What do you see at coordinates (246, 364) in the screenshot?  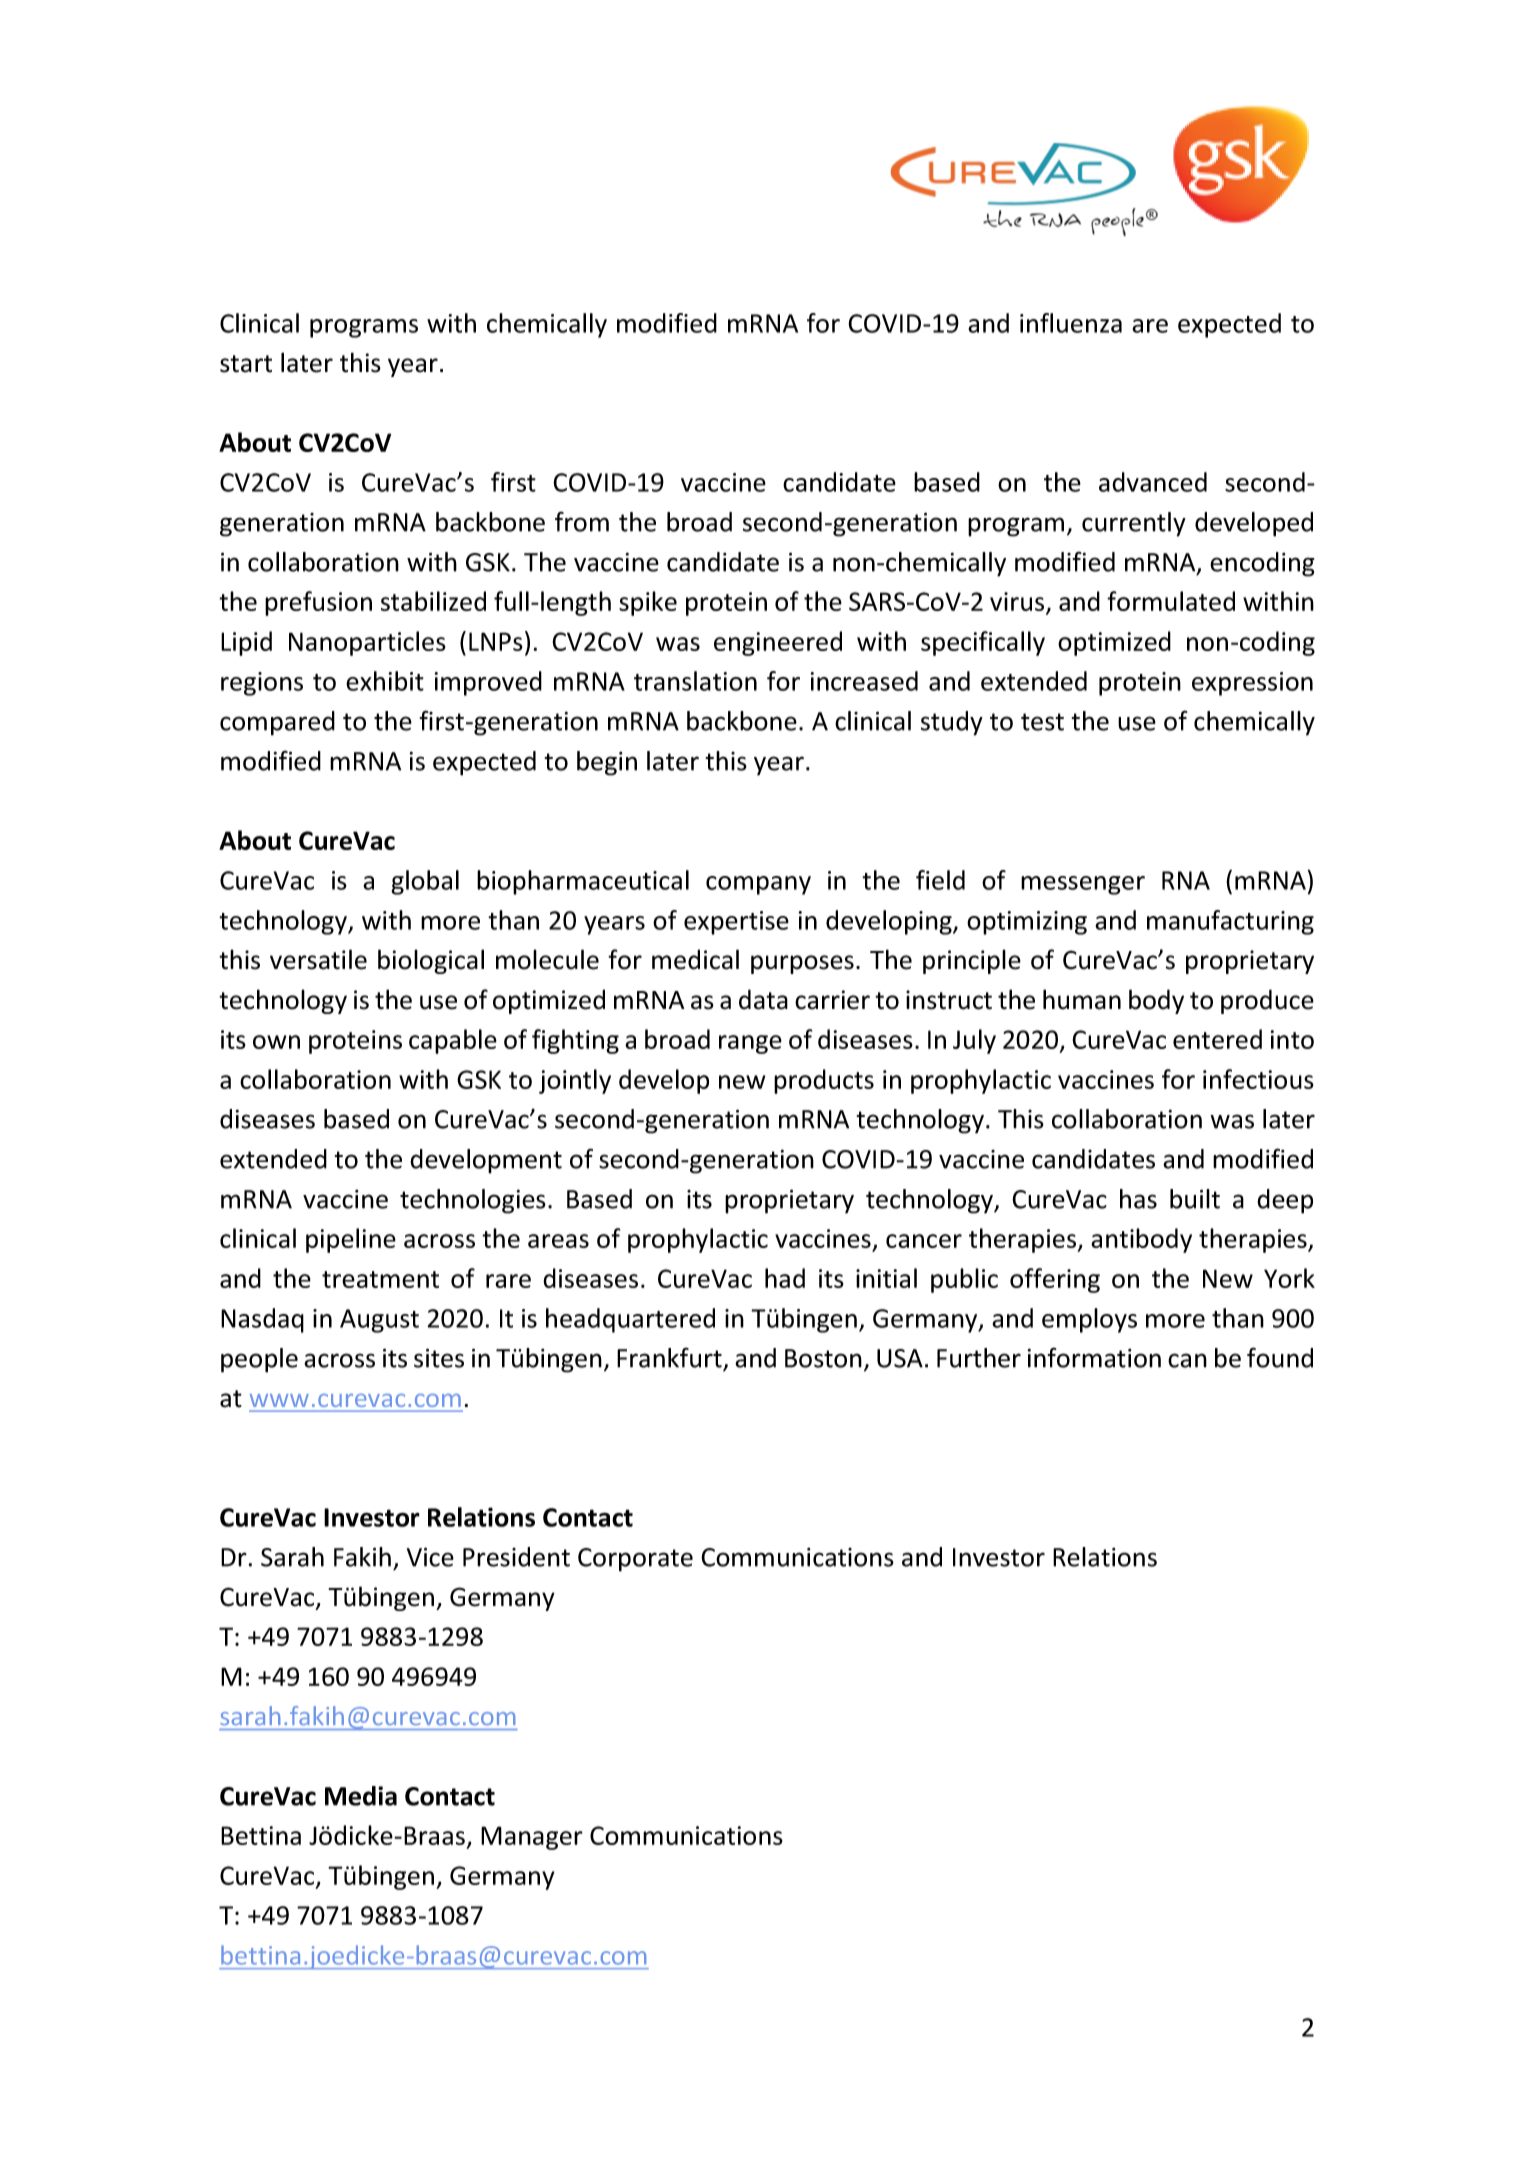 I see `start` at bounding box center [246, 364].
